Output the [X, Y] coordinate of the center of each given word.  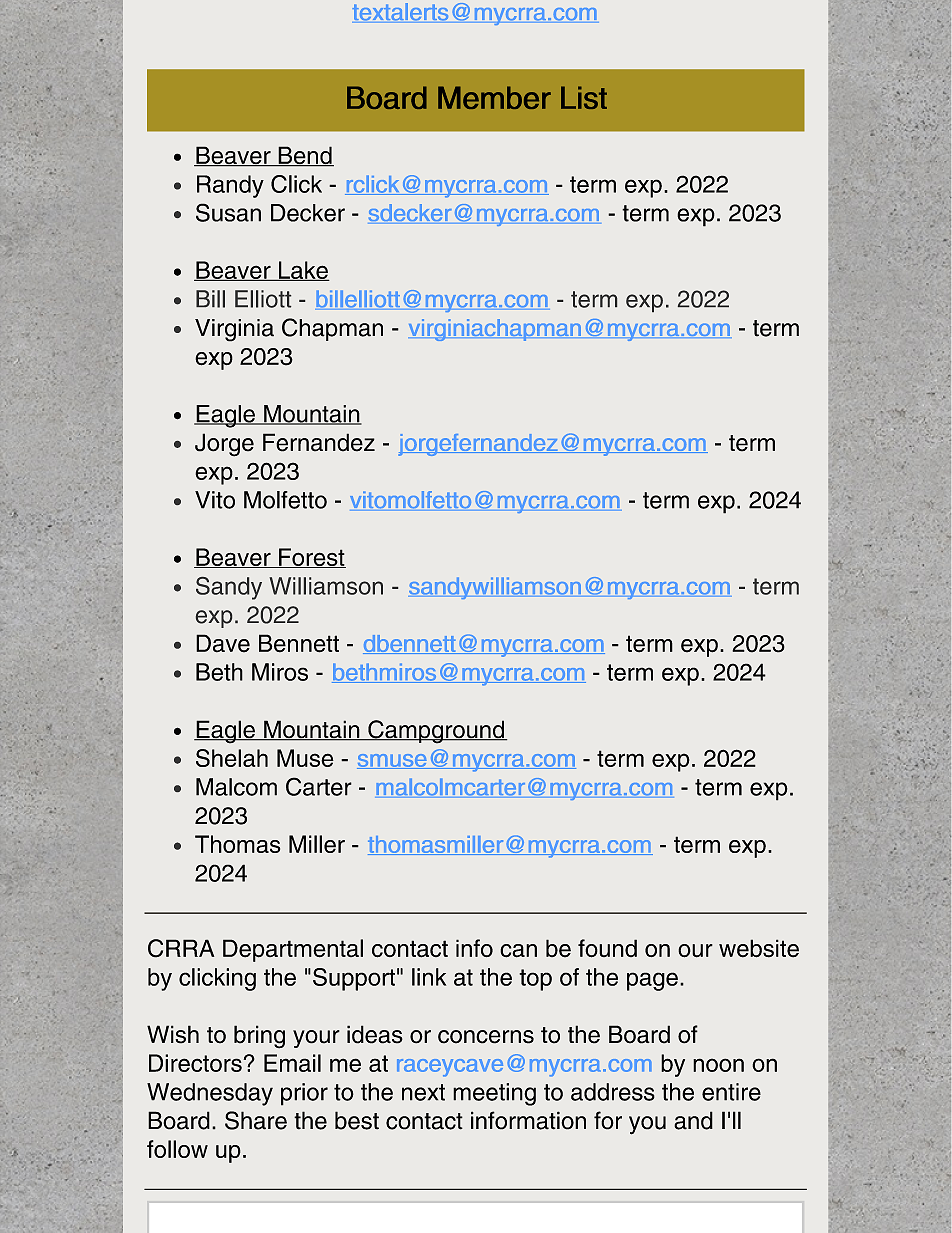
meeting [494, 1094]
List [584, 97]
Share [256, 1120]
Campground [436, 732]
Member [494, 97]
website [759, 948]
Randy [230, 186]
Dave [223, 643]
